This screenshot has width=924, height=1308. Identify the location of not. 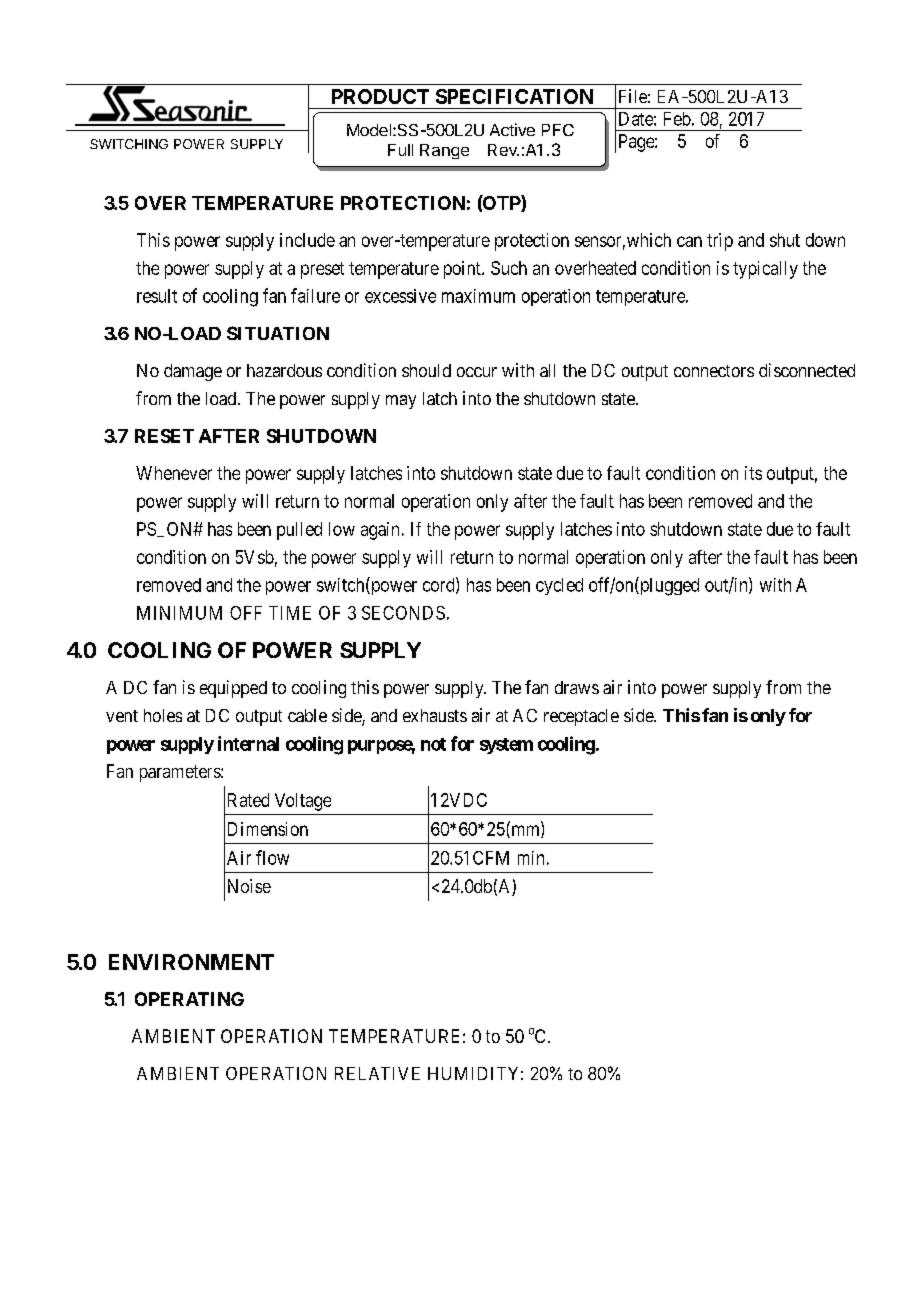
(433, 744).
